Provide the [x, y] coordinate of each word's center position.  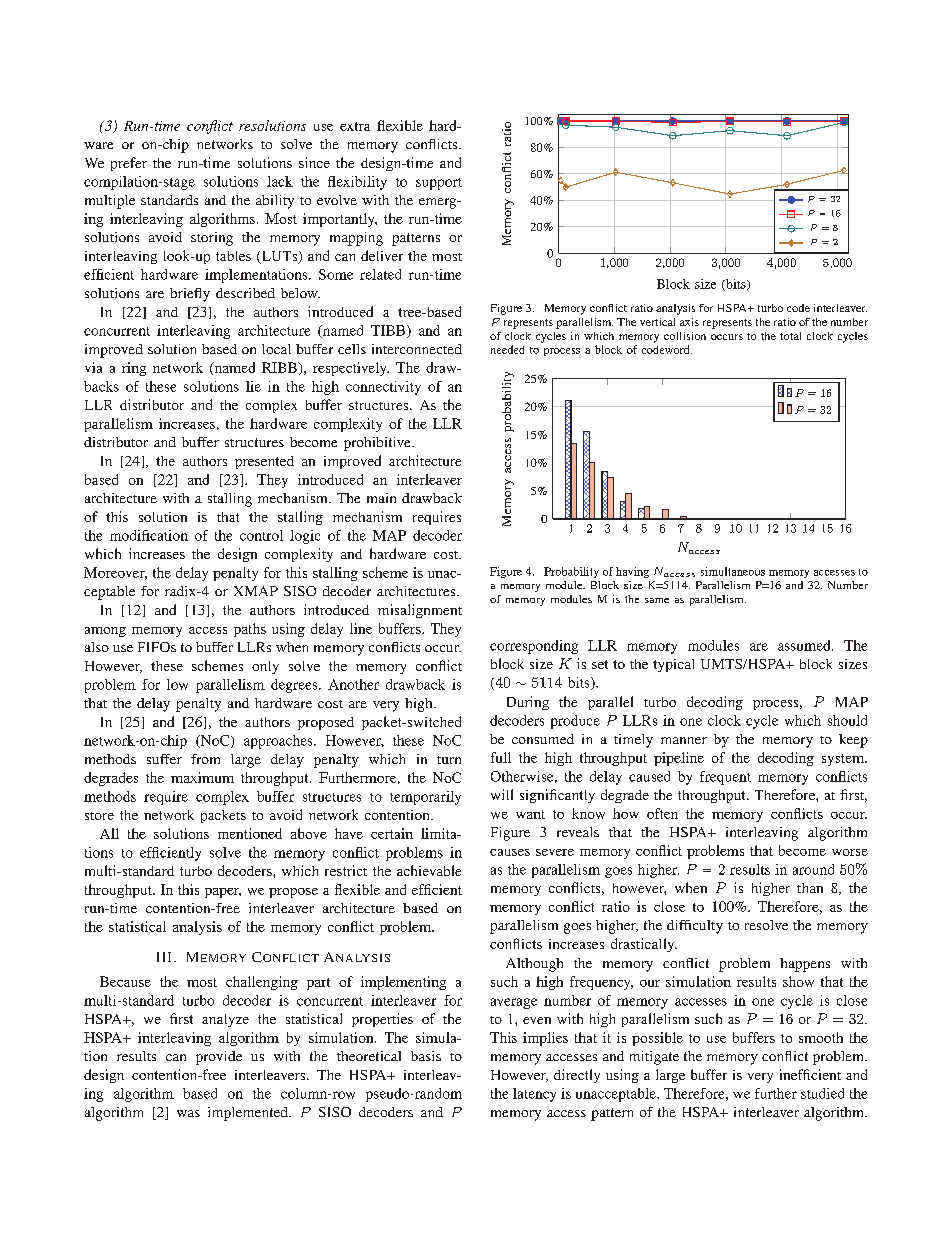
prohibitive [378, 444]
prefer [129, 164]
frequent [725, 778]
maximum [202, 777]
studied [822, 1093]
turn [449, 760]
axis [689, 322]
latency [534, 1095]
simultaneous [733, 571]
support [439, 184]
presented [264, 462]
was [188, 1113]
